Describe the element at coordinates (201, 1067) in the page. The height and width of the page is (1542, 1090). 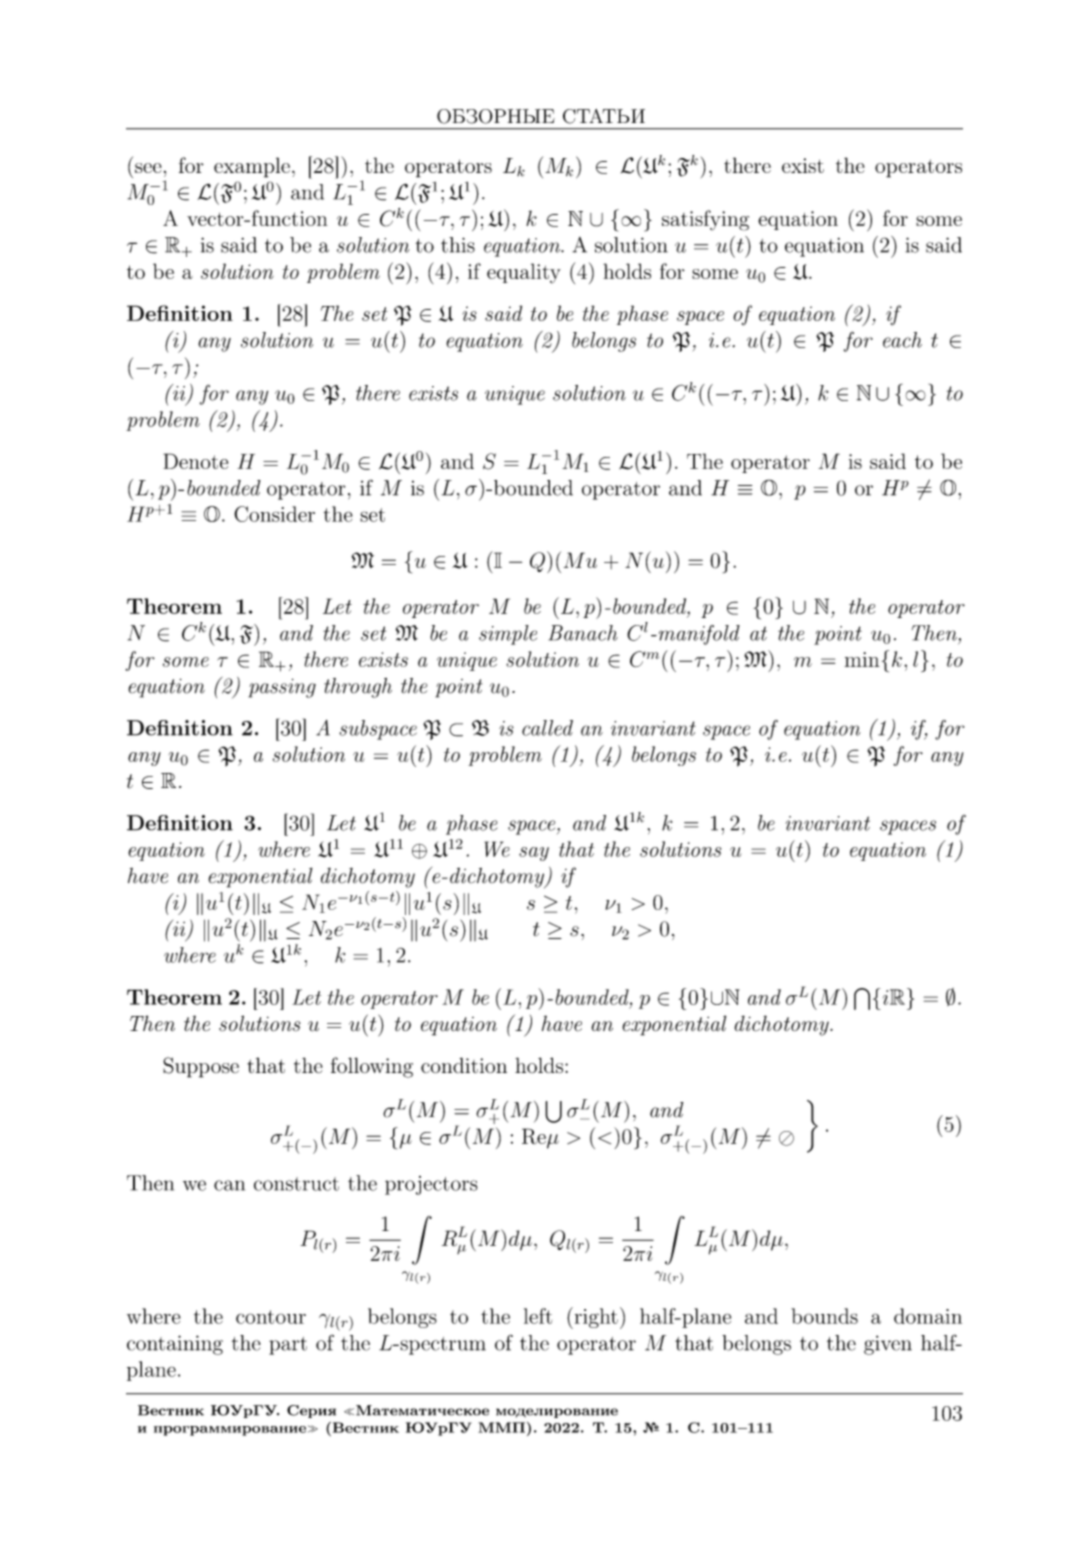
I see `Suppose` at that location.
